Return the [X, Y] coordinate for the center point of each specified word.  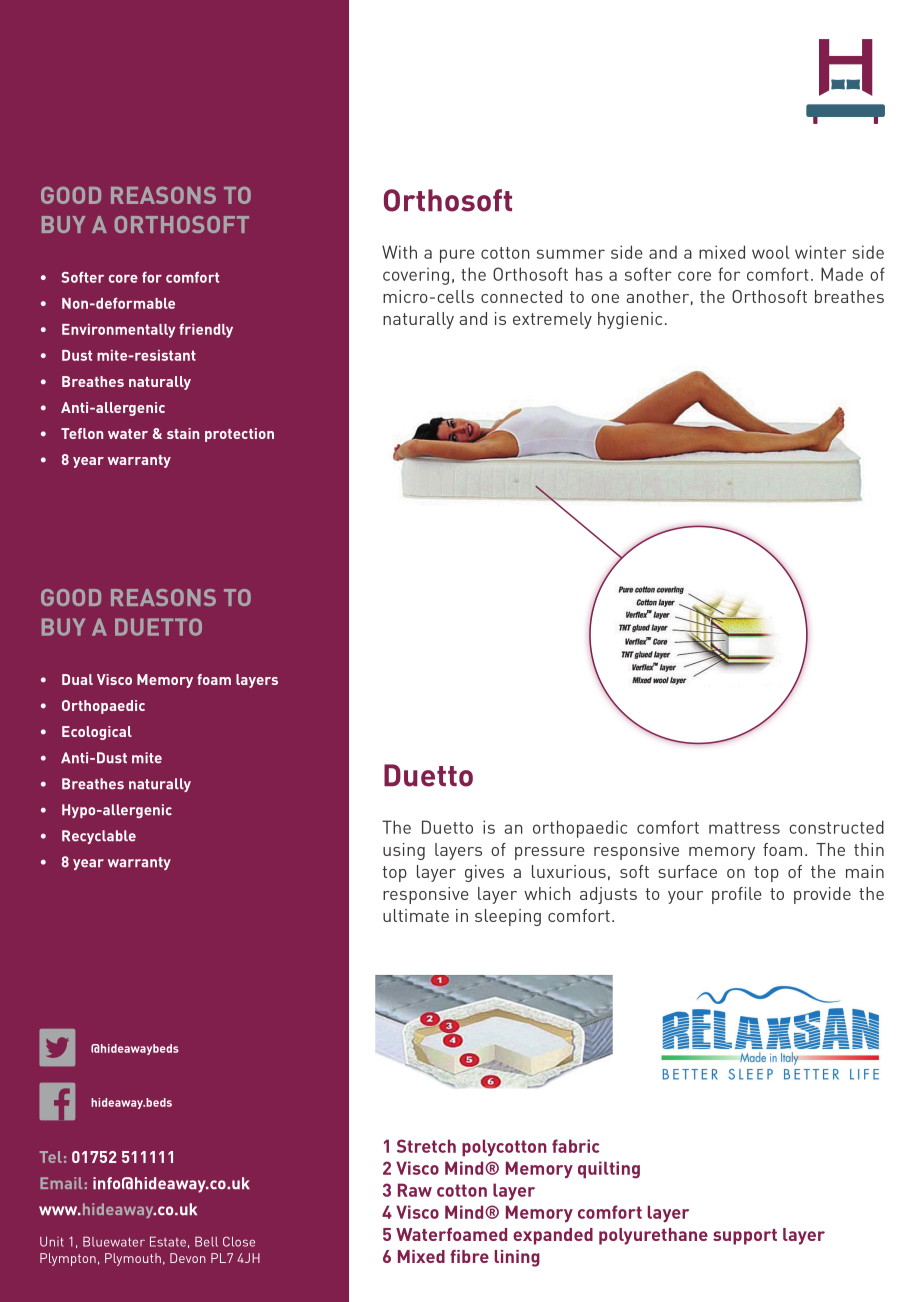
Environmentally [118, 331]
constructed [836, 827]
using [404, 851]
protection [239, 435]
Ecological [97, 733]
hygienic [630, 320]
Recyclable [99, 837]
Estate [168, 1241]
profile [737, 895]
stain [183, 433]
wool [771, 252]
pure [457, 256]
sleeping [508, 917]
